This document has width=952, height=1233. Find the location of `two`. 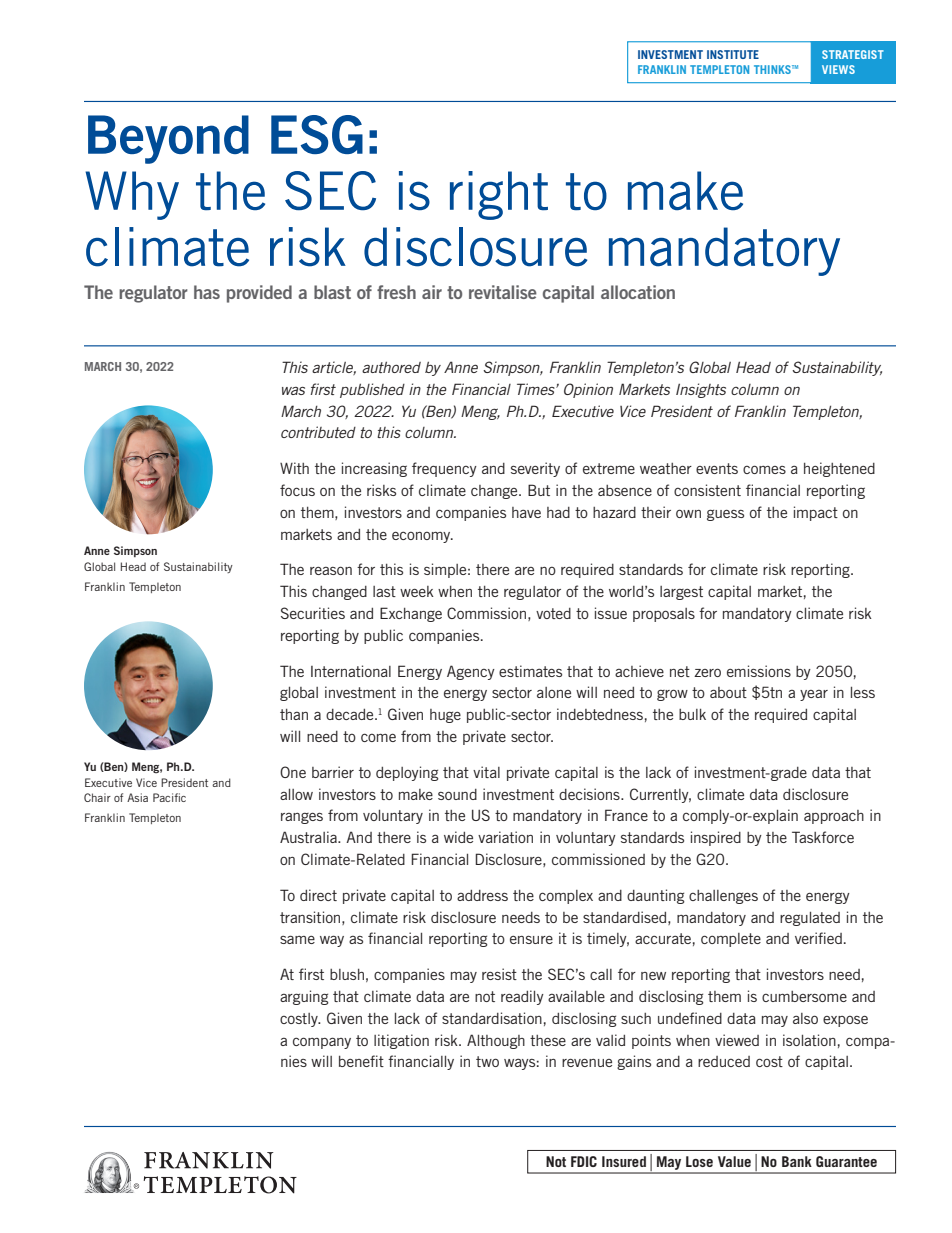

two is located at coordinates (487, 1061).
